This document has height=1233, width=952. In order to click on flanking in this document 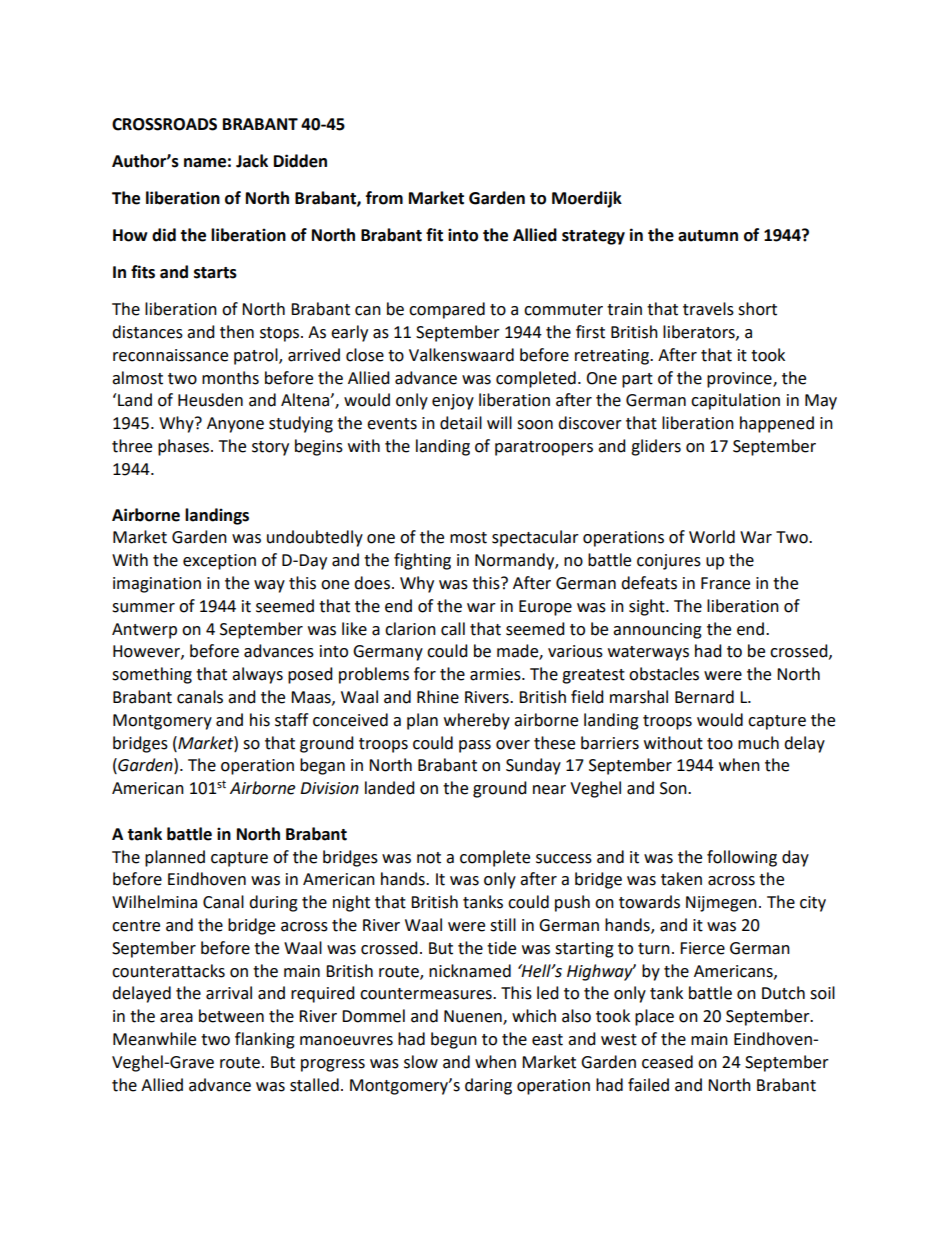, I will do `click(265, 1040)`.
